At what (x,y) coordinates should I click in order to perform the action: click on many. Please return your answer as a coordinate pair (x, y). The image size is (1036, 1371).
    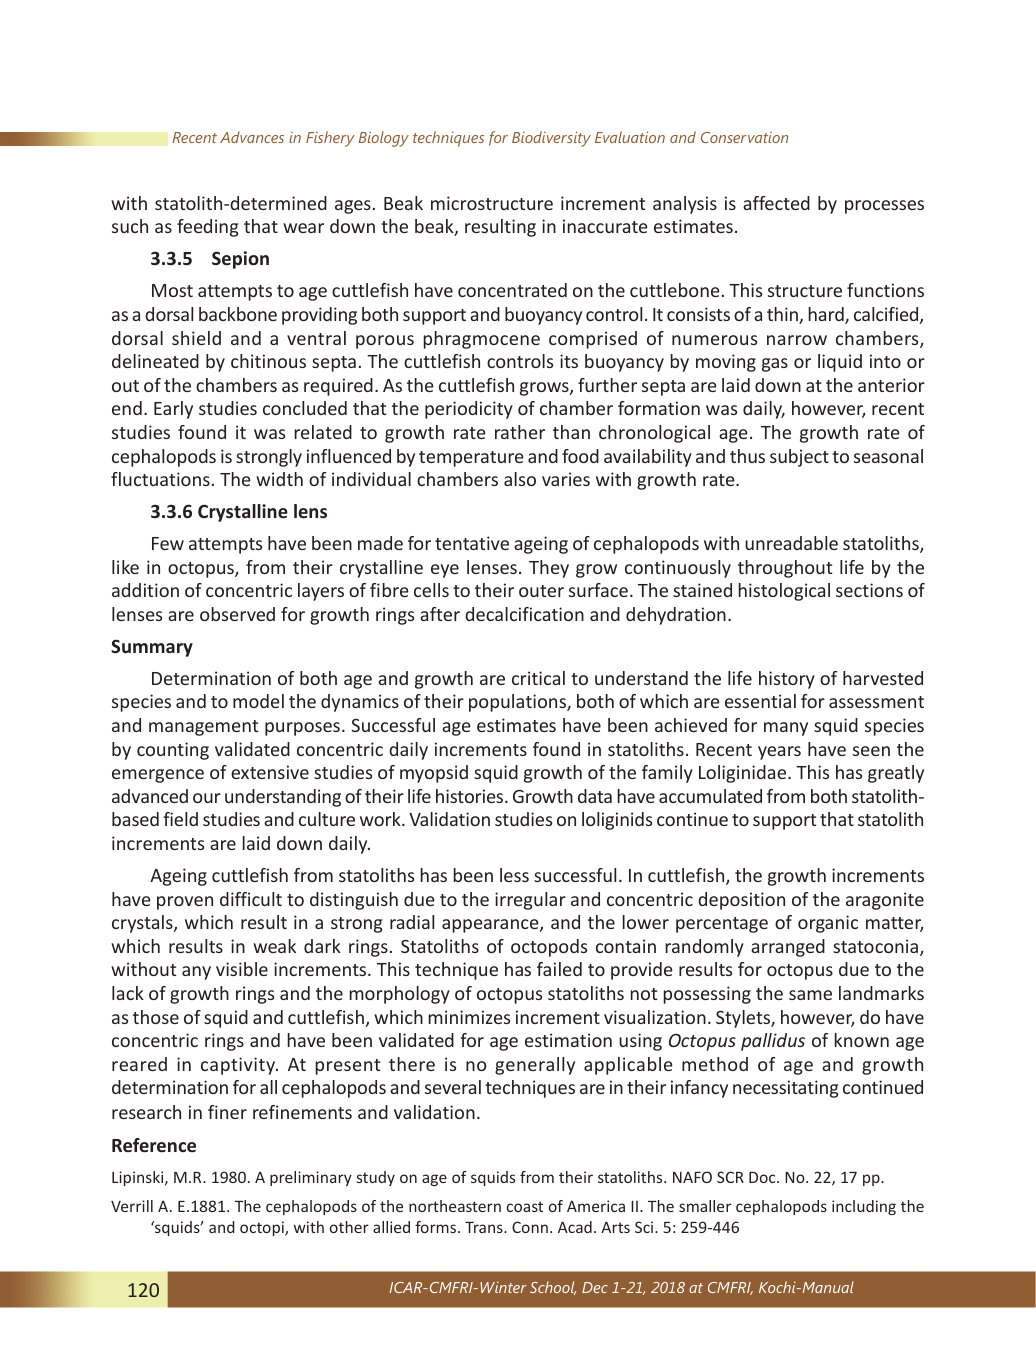
    Looking at the image, I should click on (786, 729).
